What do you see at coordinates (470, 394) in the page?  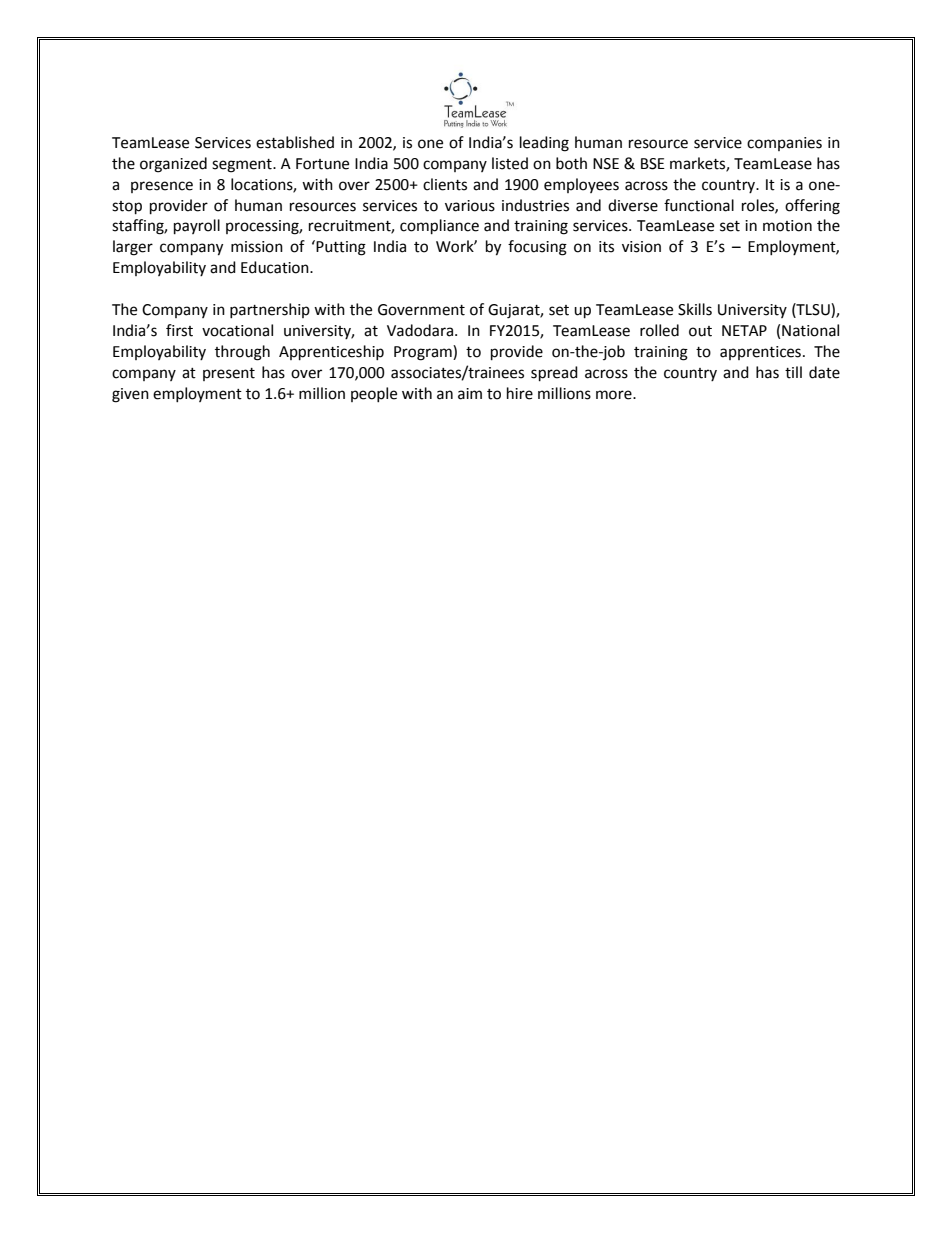 I see `aim` at bounding box center [470, 394].
